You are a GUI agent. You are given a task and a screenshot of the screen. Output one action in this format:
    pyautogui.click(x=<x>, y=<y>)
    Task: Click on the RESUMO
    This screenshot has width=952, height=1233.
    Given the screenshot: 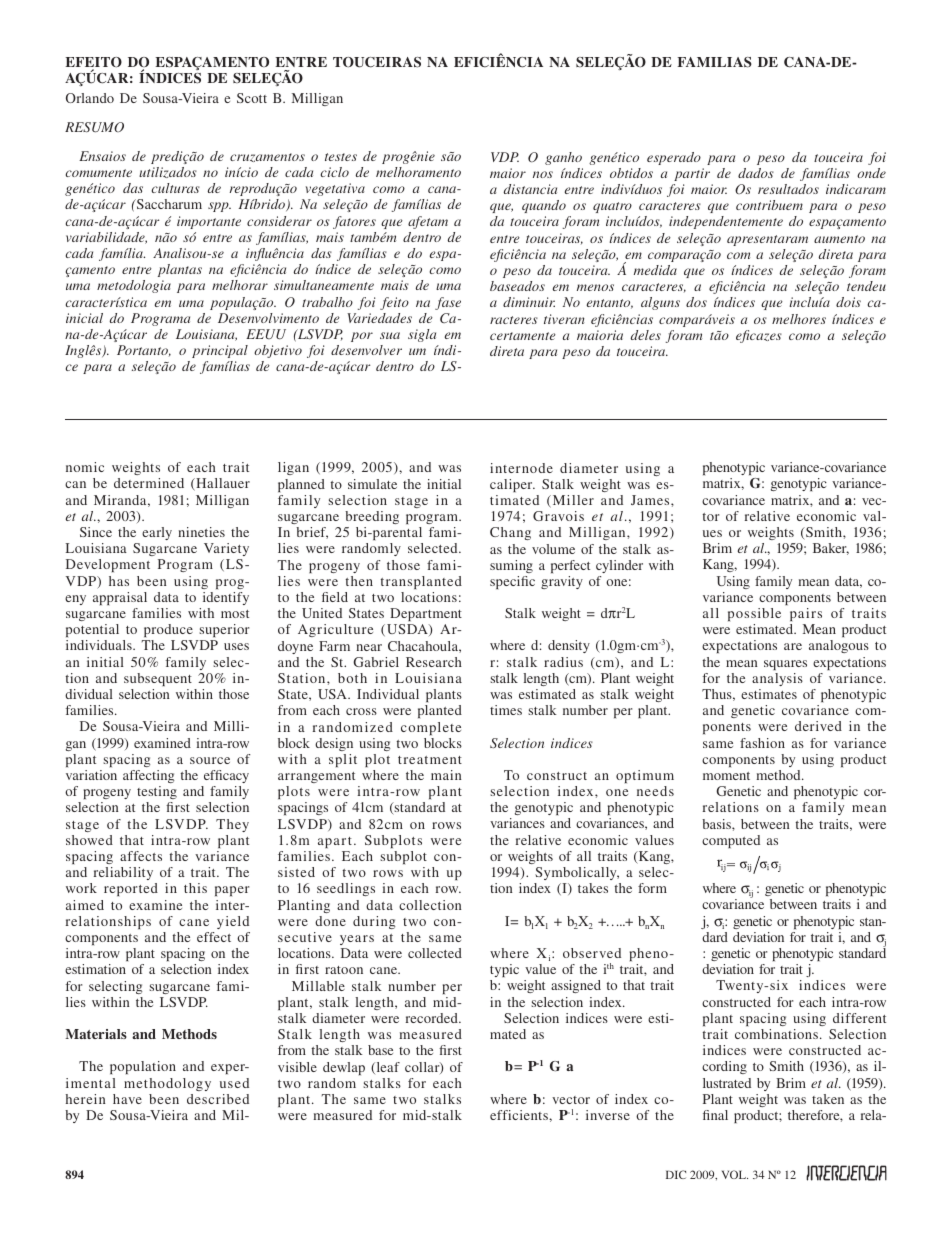 What is the action you would take?
    pyautogui.click(x=94, y=127)
